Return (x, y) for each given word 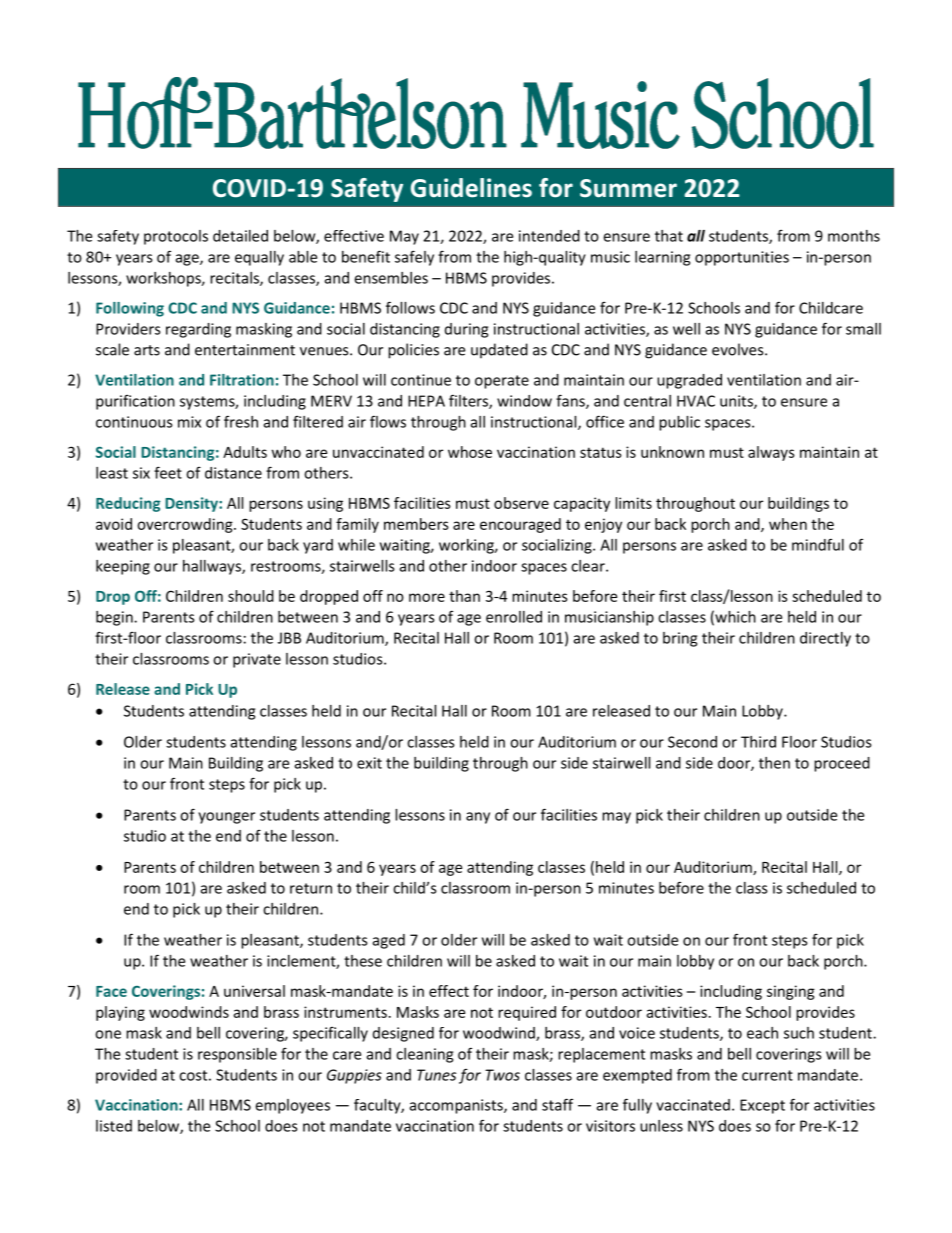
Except (762, 1106)
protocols (176, 237)
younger (226, 818)
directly (825, 639)
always (771, 453)
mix (189, 422)
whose (470, 452)
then (774, 763)
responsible (237, 1055)
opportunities (742, 258)
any (478, 818)
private (257, 660)
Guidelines (471, 188)
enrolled (514, 617)
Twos (502, 1075)
